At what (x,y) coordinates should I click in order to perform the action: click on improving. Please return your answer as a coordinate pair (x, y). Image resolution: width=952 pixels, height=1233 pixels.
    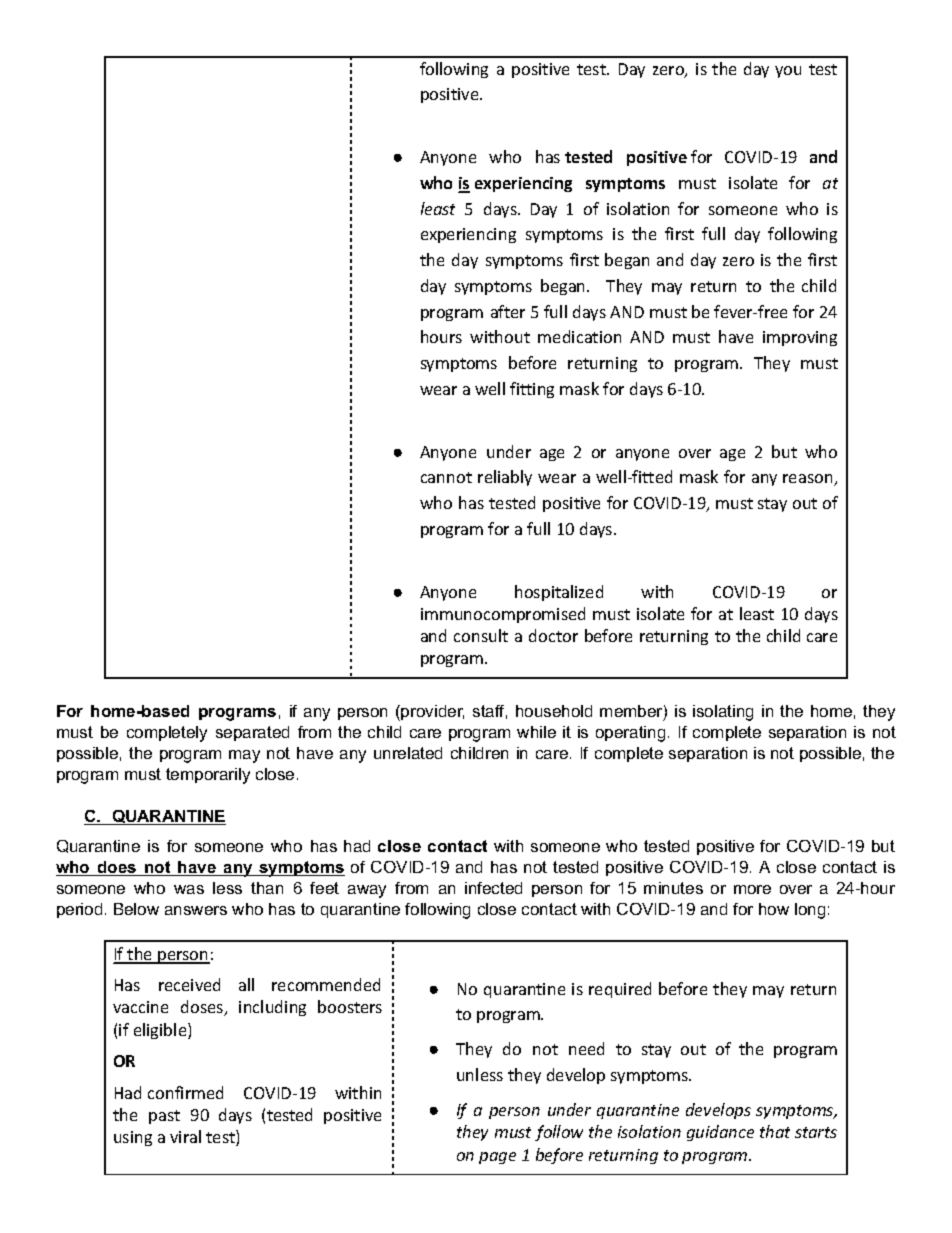
    Looking at the image, I should click on (800, 338).
